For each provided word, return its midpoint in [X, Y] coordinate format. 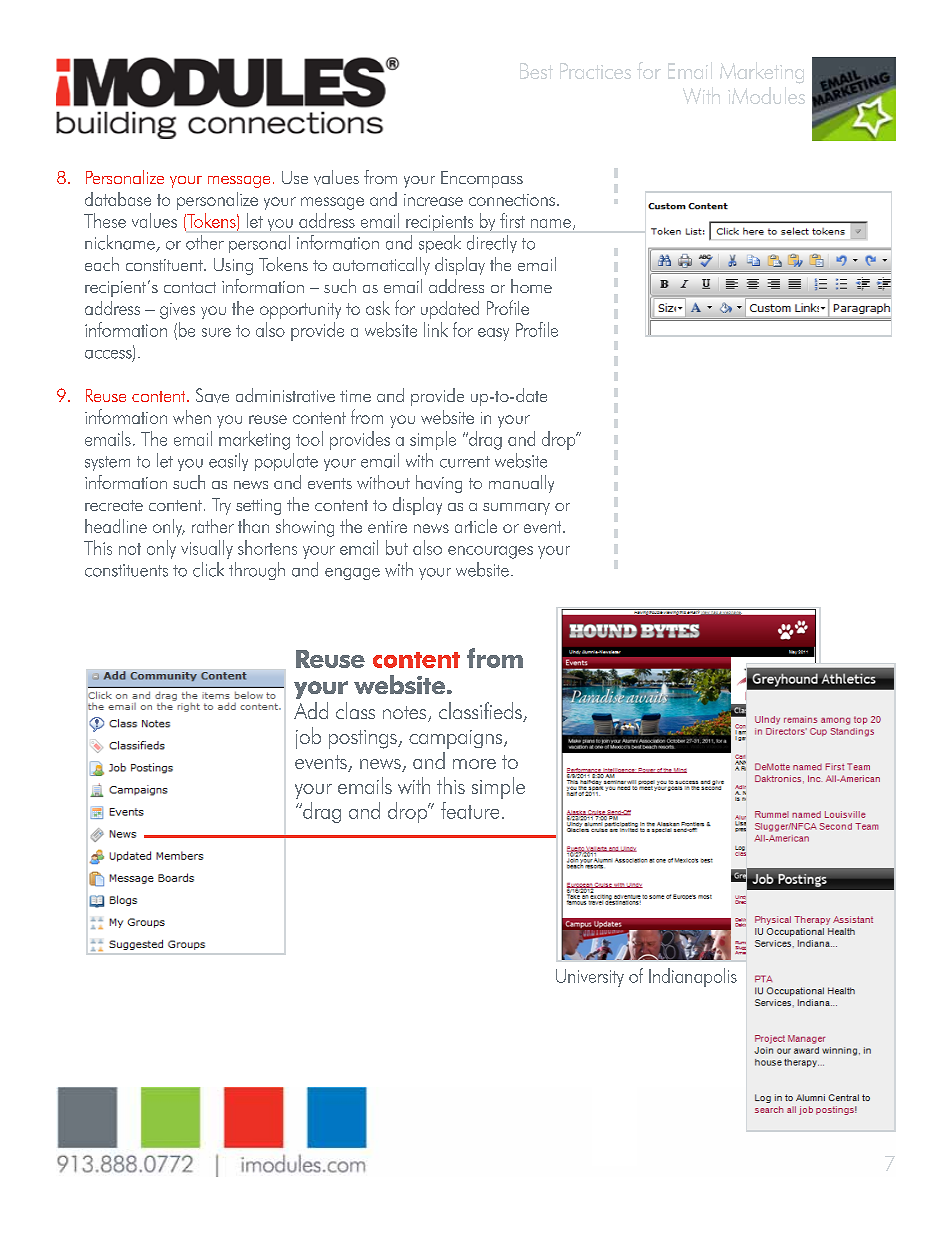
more [474, 764]
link [436, 329]
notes [406, 714]
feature [470, 810]
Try [221, 506]
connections [512, 200]
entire [387, 527]
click [208, 569]
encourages [490, 552]
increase [433, 200]
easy [493, 334]
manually [521, 484]
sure [216, 332]
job [308, 738]
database [118, 199]
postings [364, 739]
